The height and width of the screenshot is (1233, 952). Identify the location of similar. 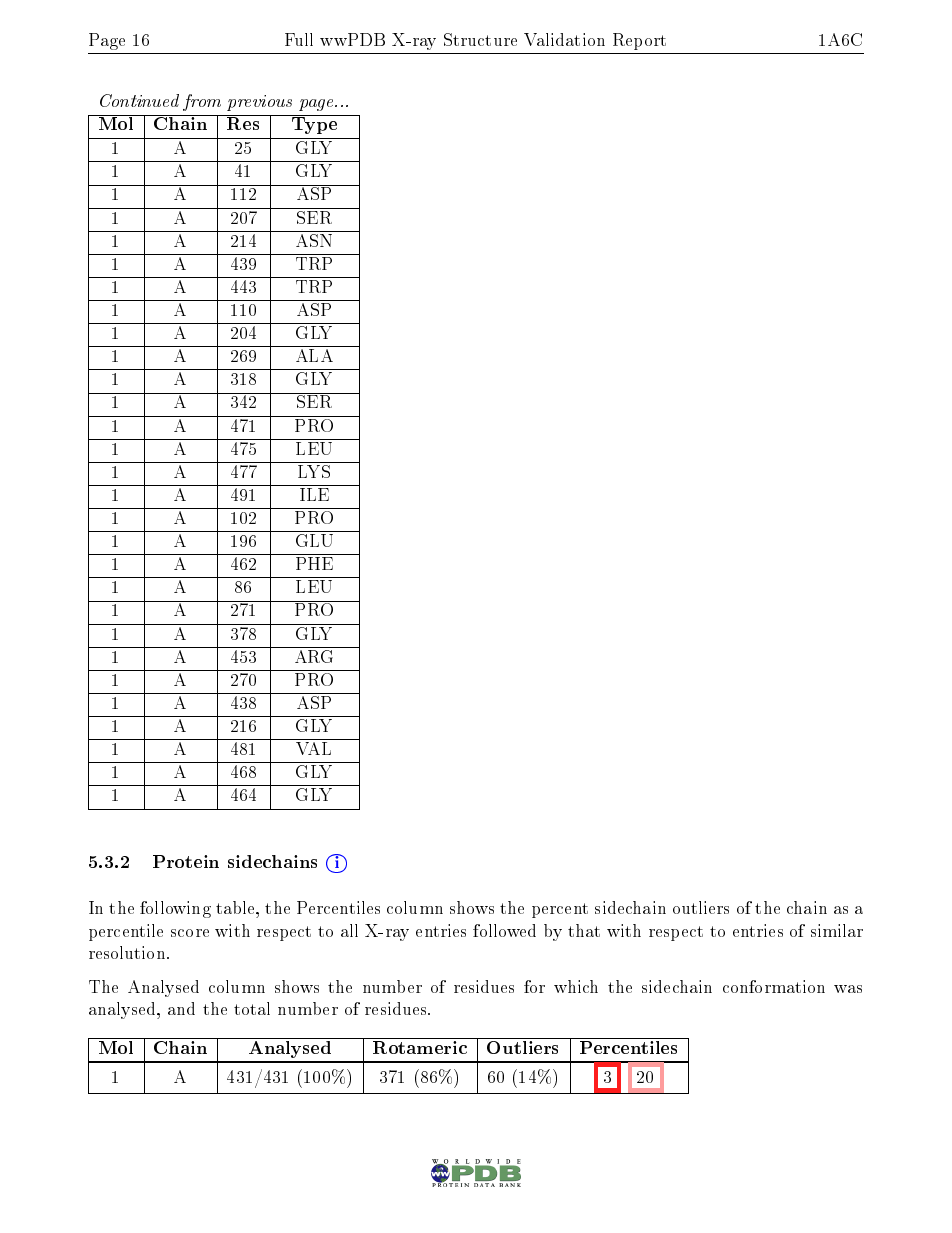
(837, 930).
